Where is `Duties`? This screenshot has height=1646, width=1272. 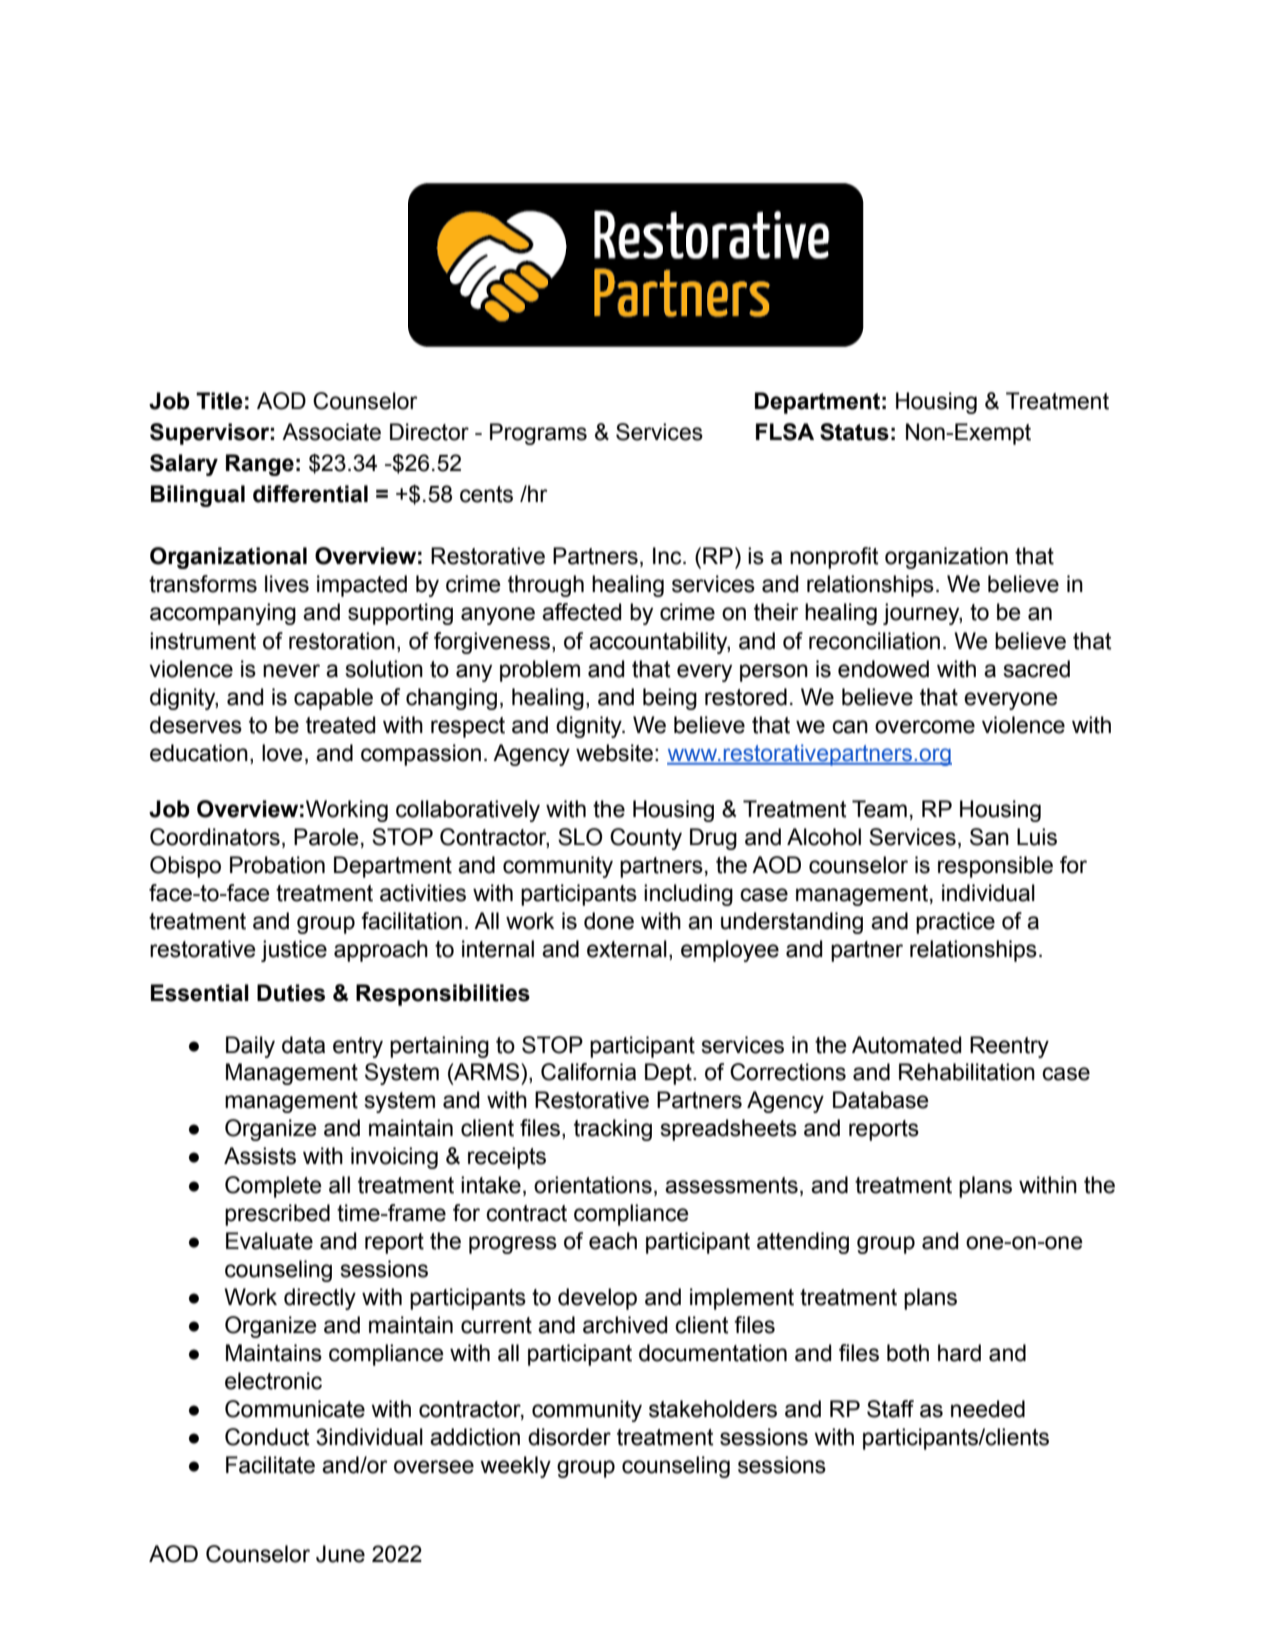 Duties is located at coordinates (291, 993).
